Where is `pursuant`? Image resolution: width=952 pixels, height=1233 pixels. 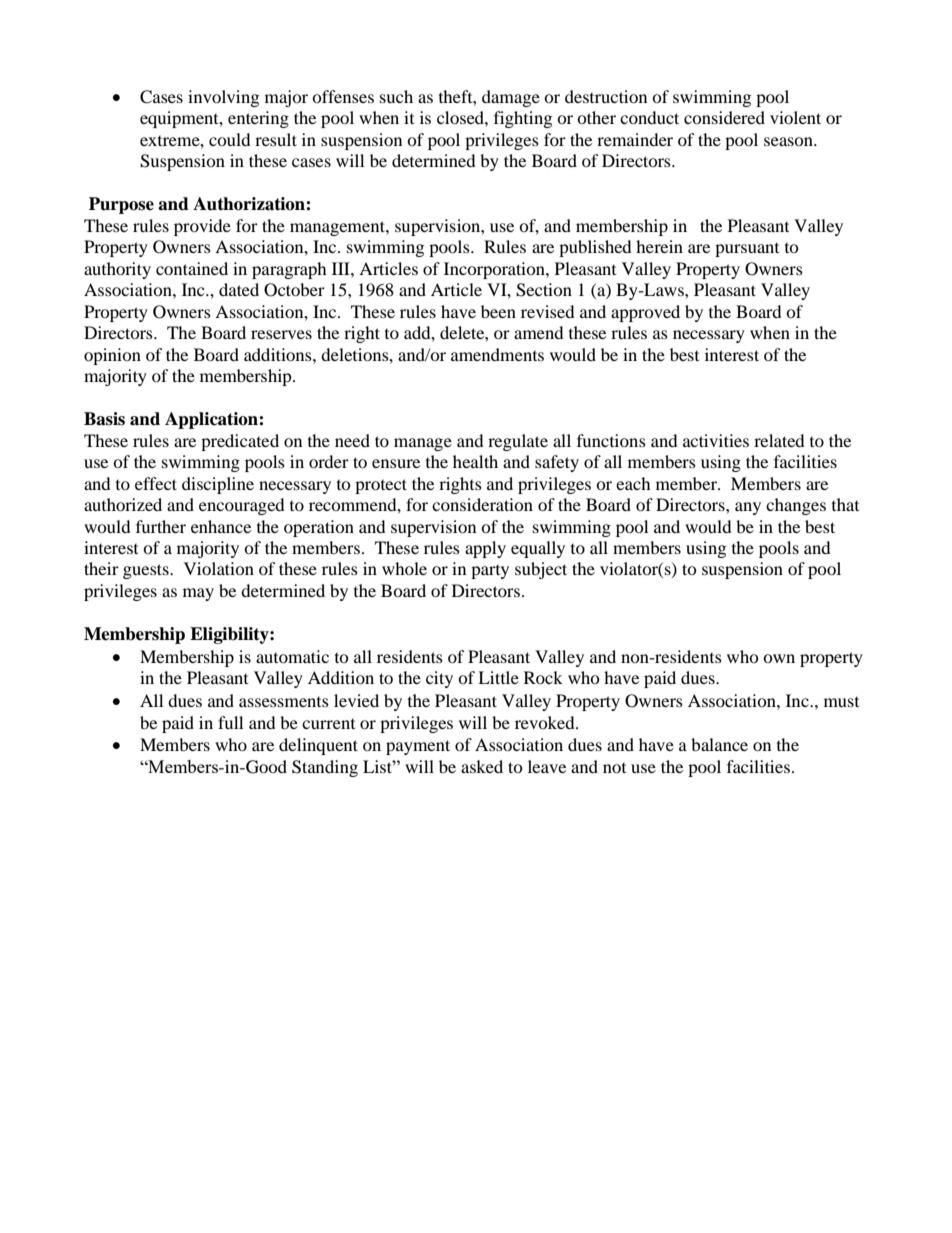
pursuant is located at coordinates (747, 250).
